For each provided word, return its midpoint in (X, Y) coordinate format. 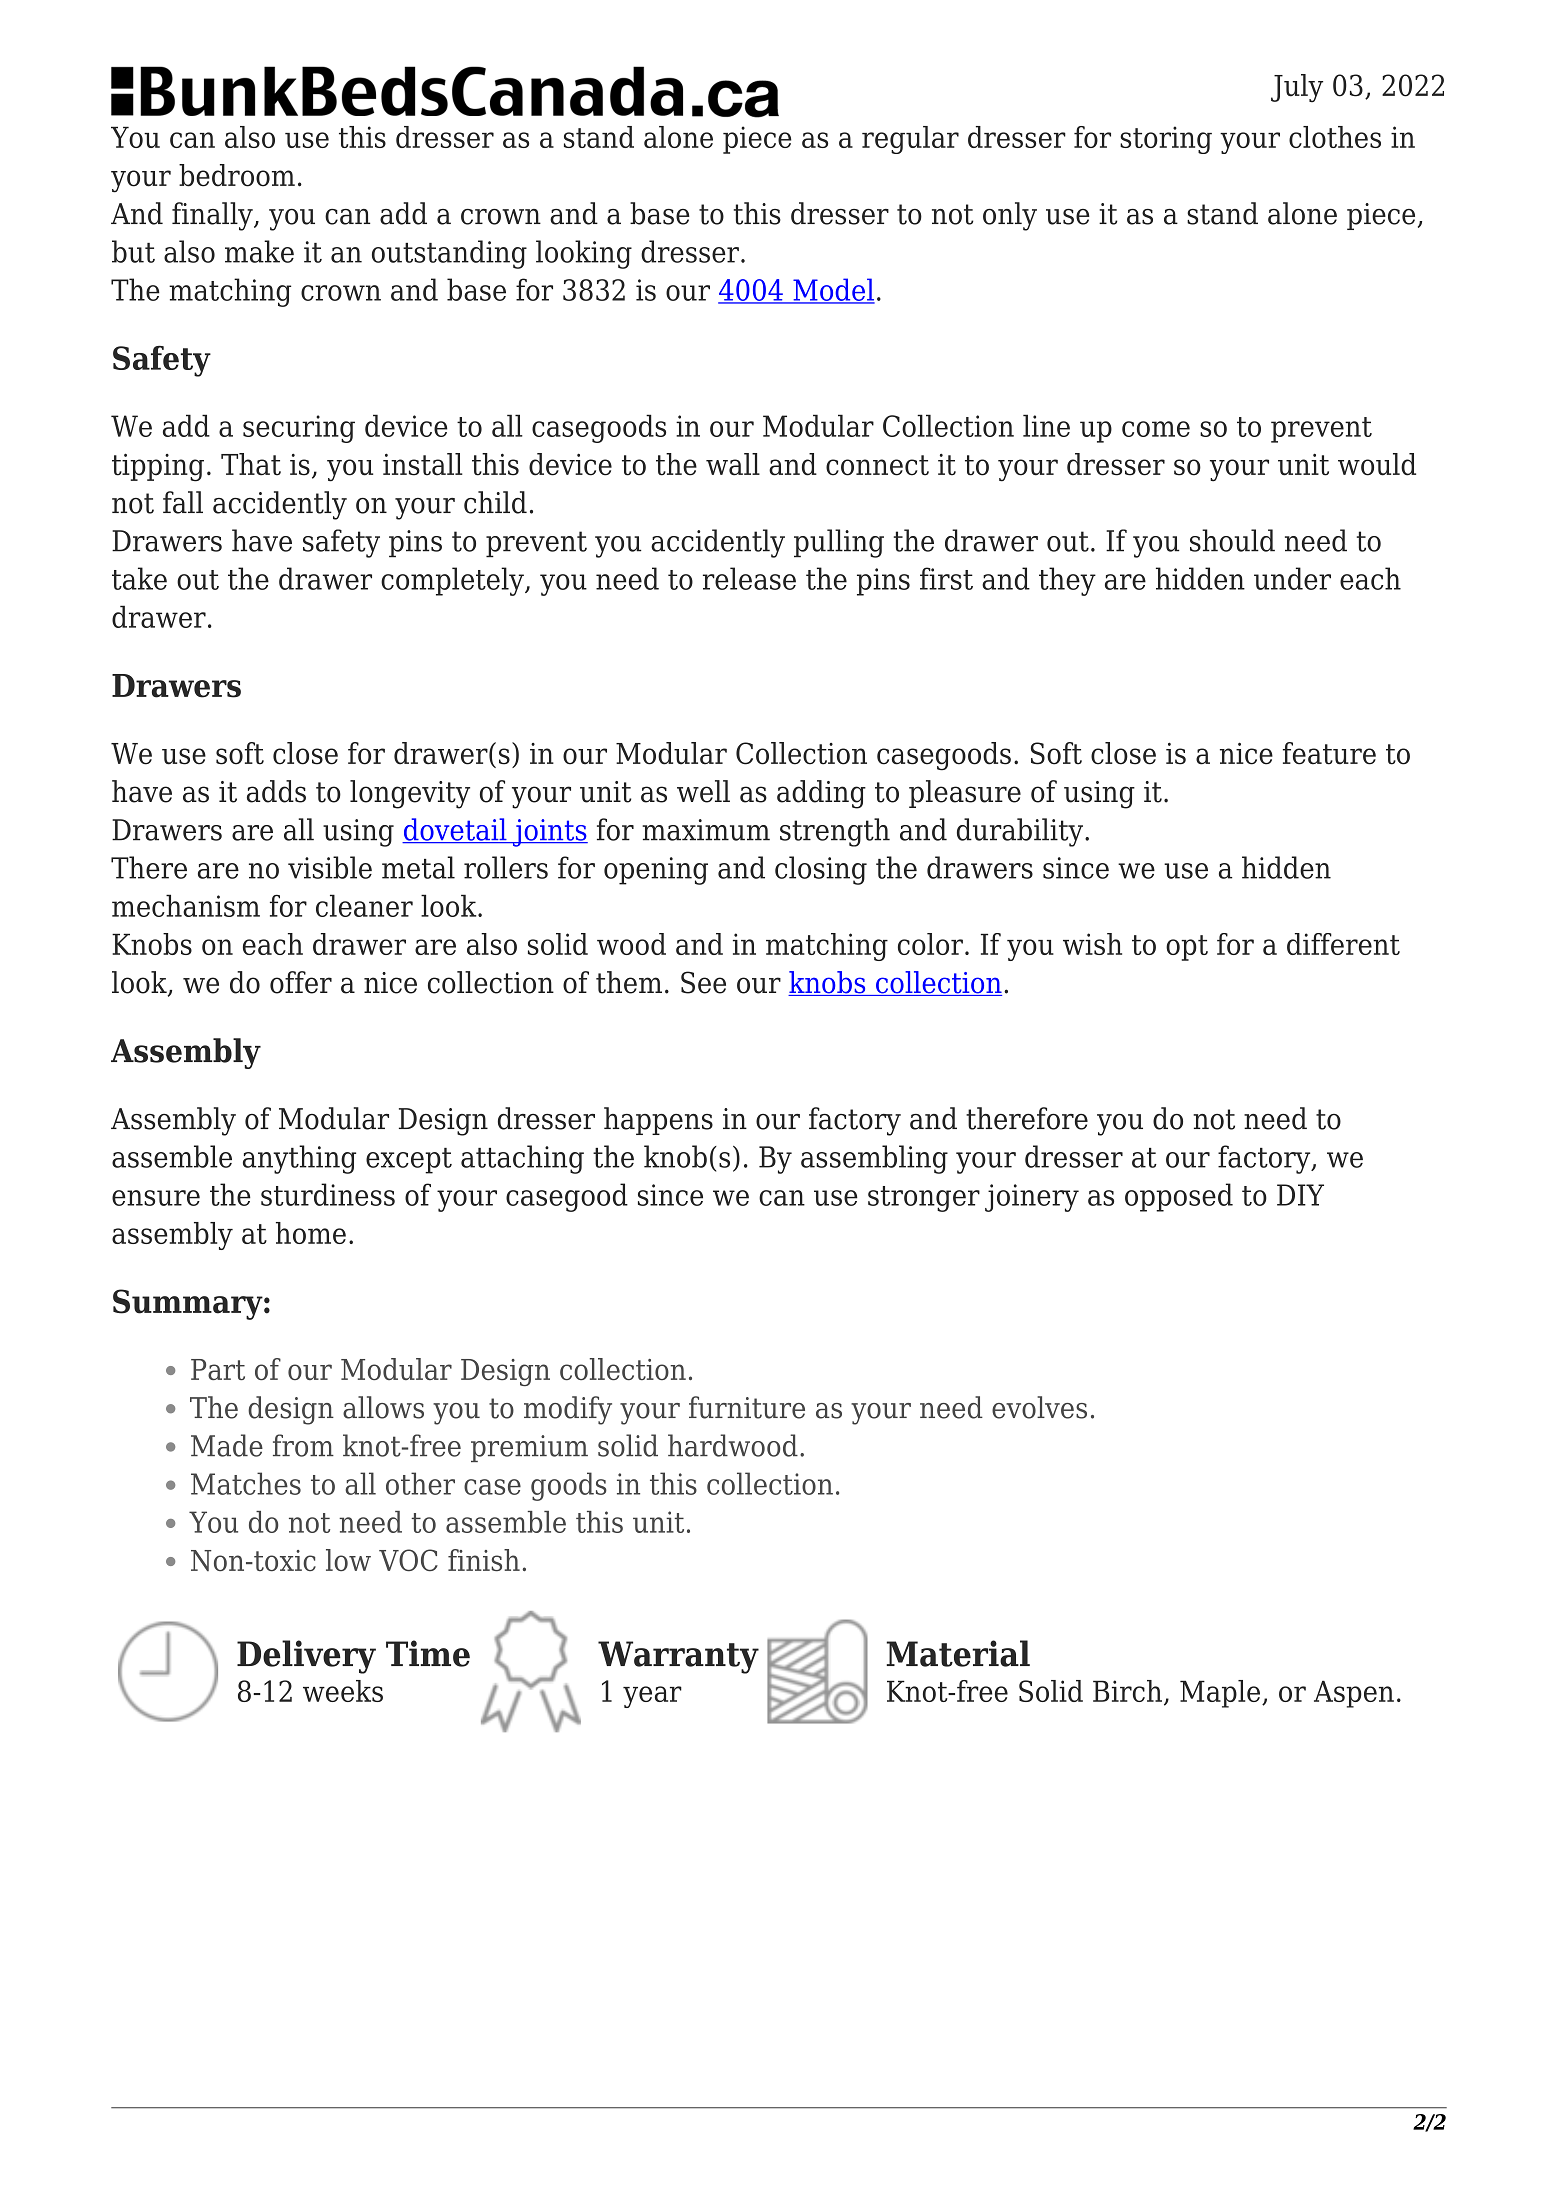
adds (276, 791)
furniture (747, 1407)
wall (733, 464)
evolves (1039, 1407)
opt (1187, 948)
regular (910, 140)
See (703, 982)
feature (1329, 753)
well (703, 791)
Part (218, 1369)
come (1156, 429)
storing (1166, 140)
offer (301, 982)
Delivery (306, 1657)
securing (299, 429)
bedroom (237, 175)
